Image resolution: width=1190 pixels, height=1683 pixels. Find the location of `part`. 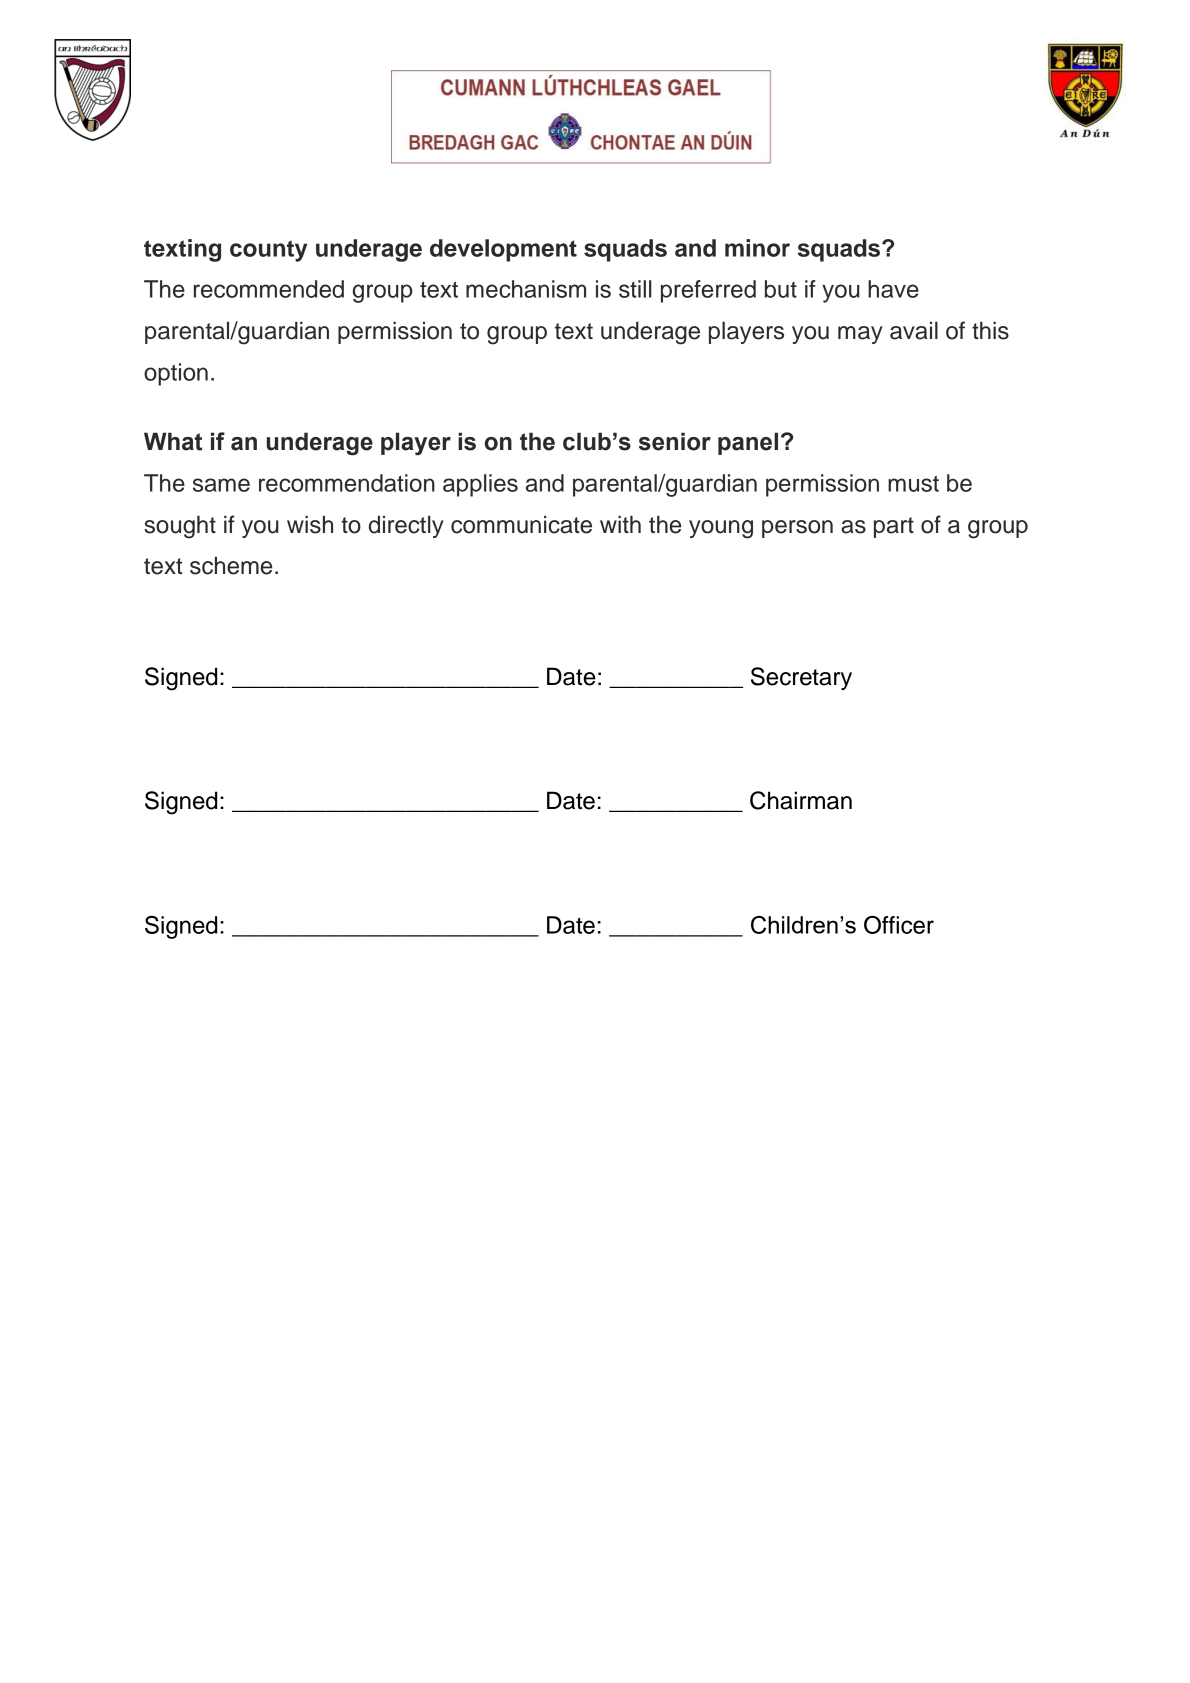

part is located at coordinates (894, 527).
